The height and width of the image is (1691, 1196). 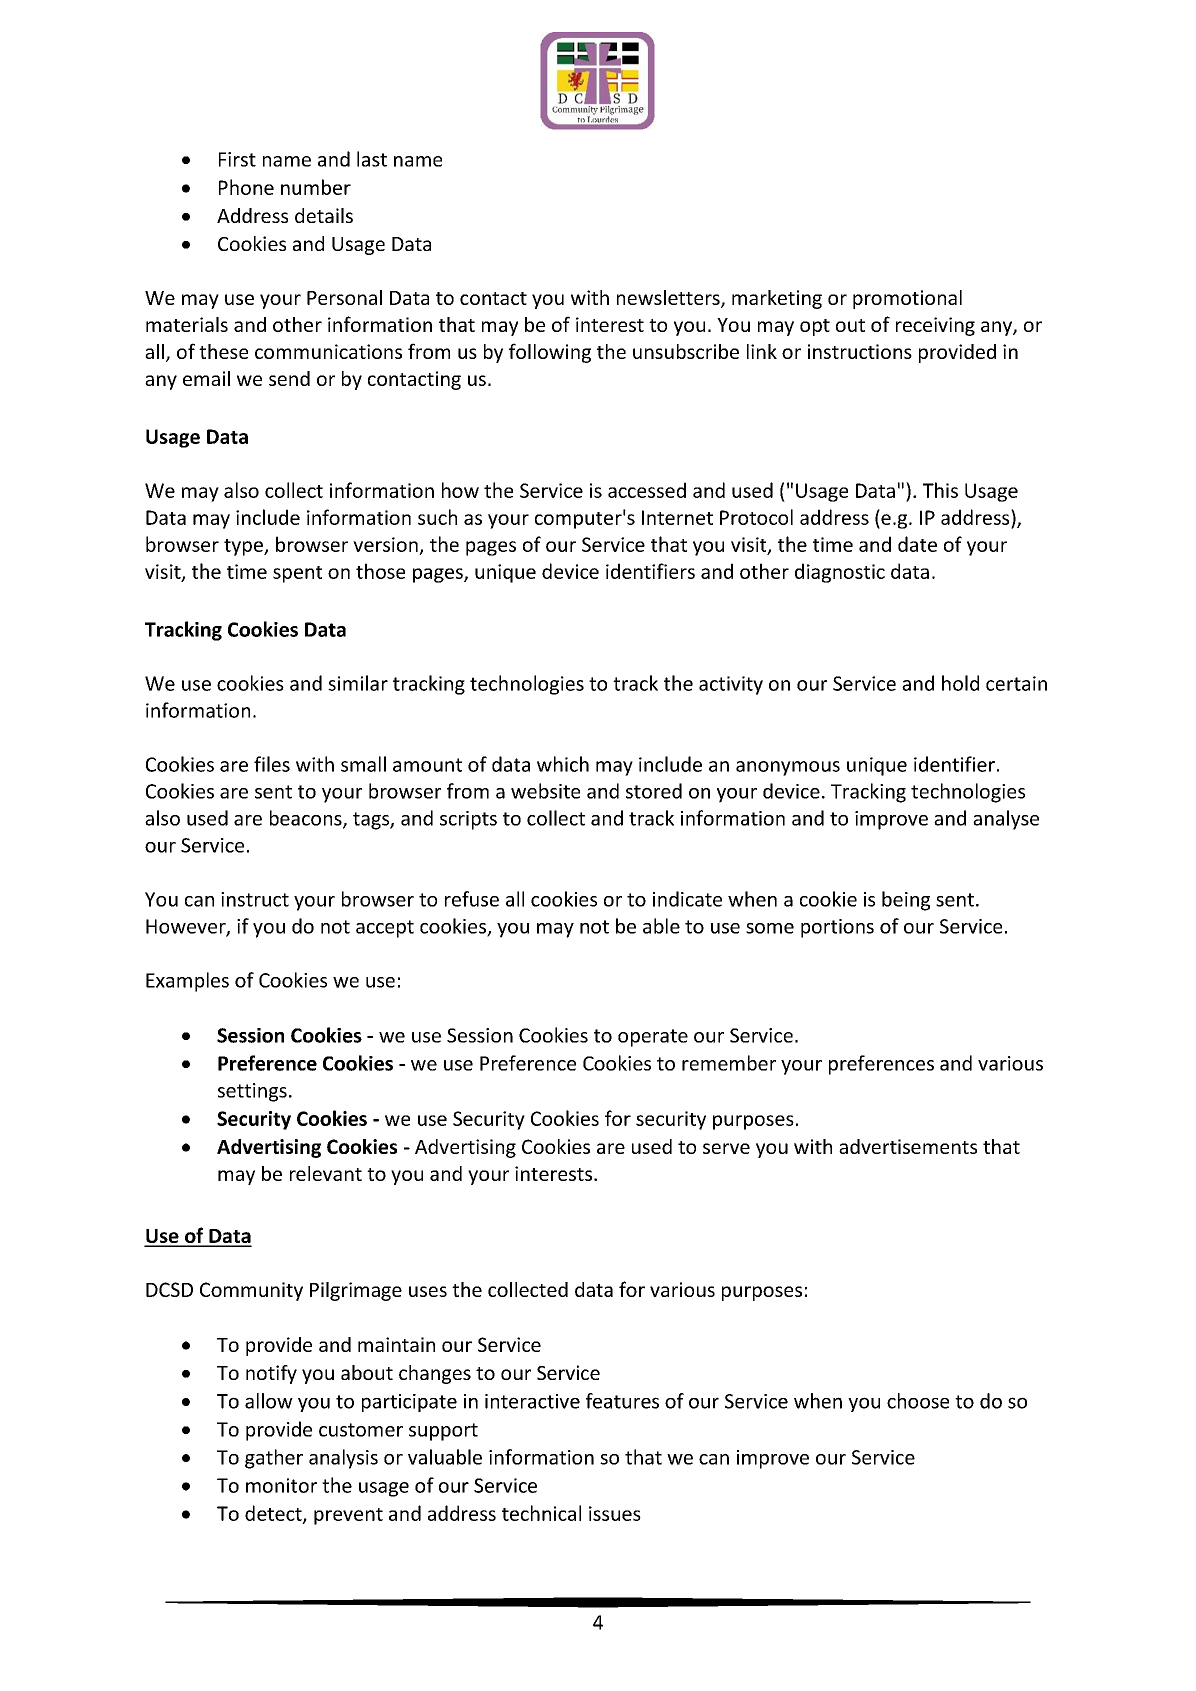 What do you see at coordinates (297, 574) in the image?
I see `spent` at bounding box center [297, 574].
